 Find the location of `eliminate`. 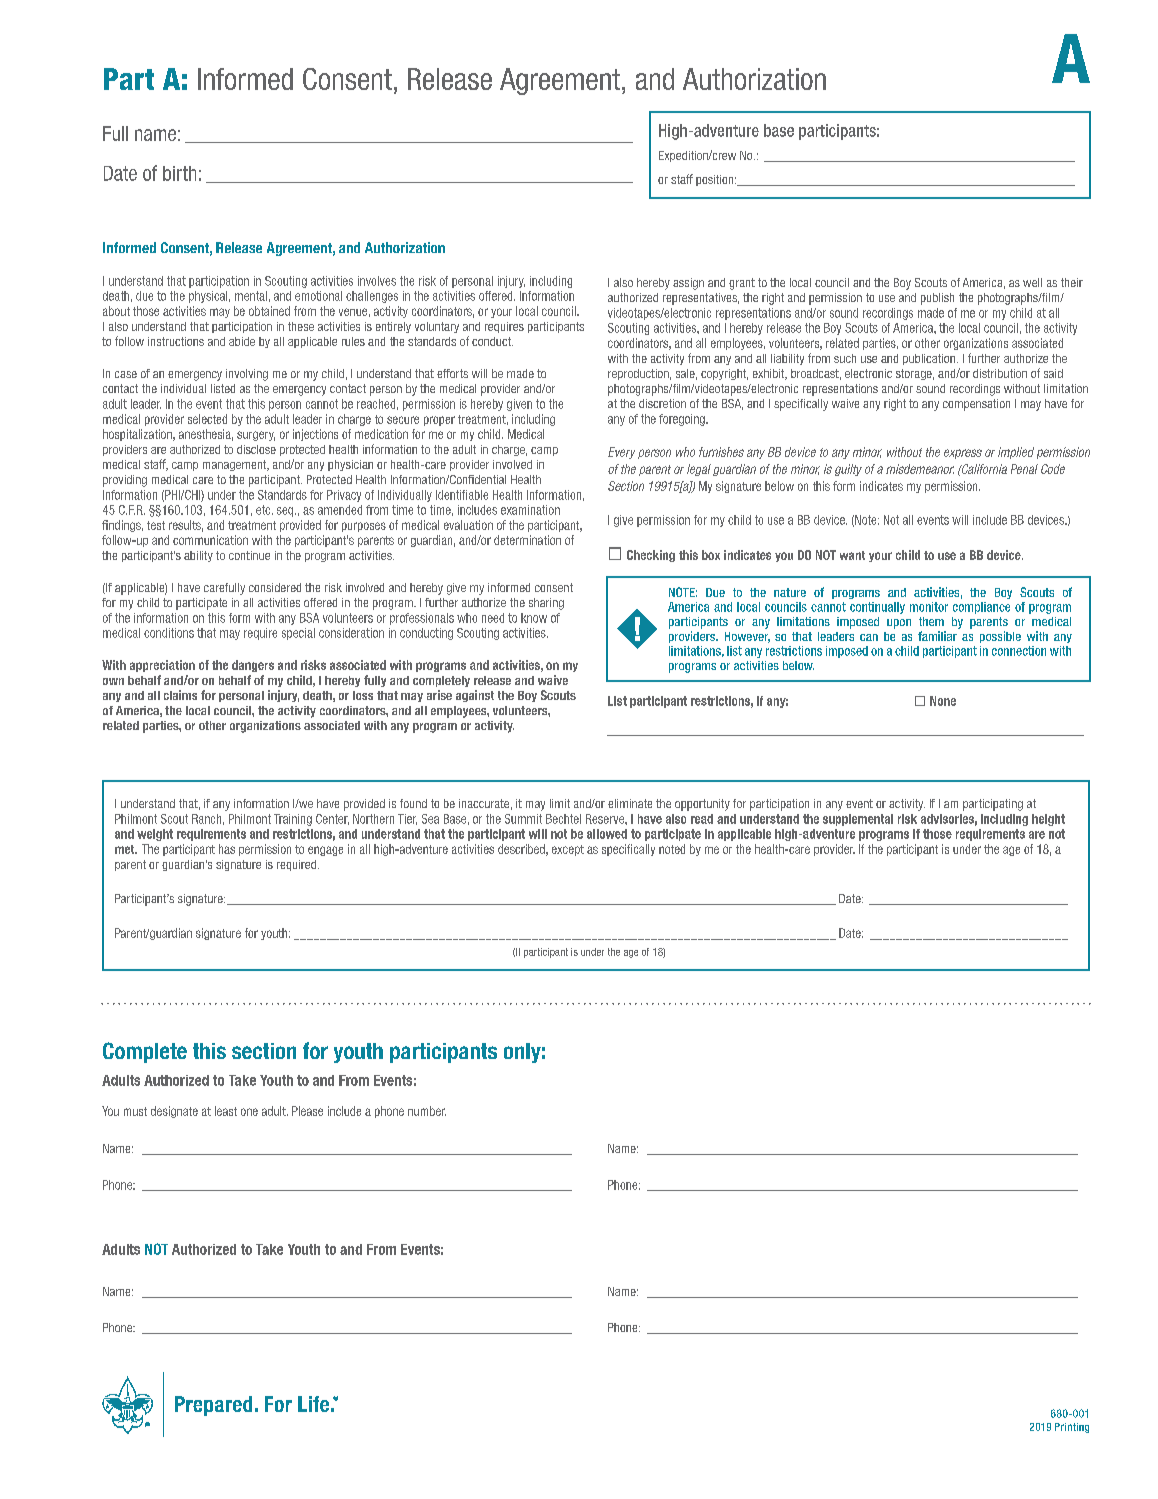

eliminate is located at coordinates (630, 803).
